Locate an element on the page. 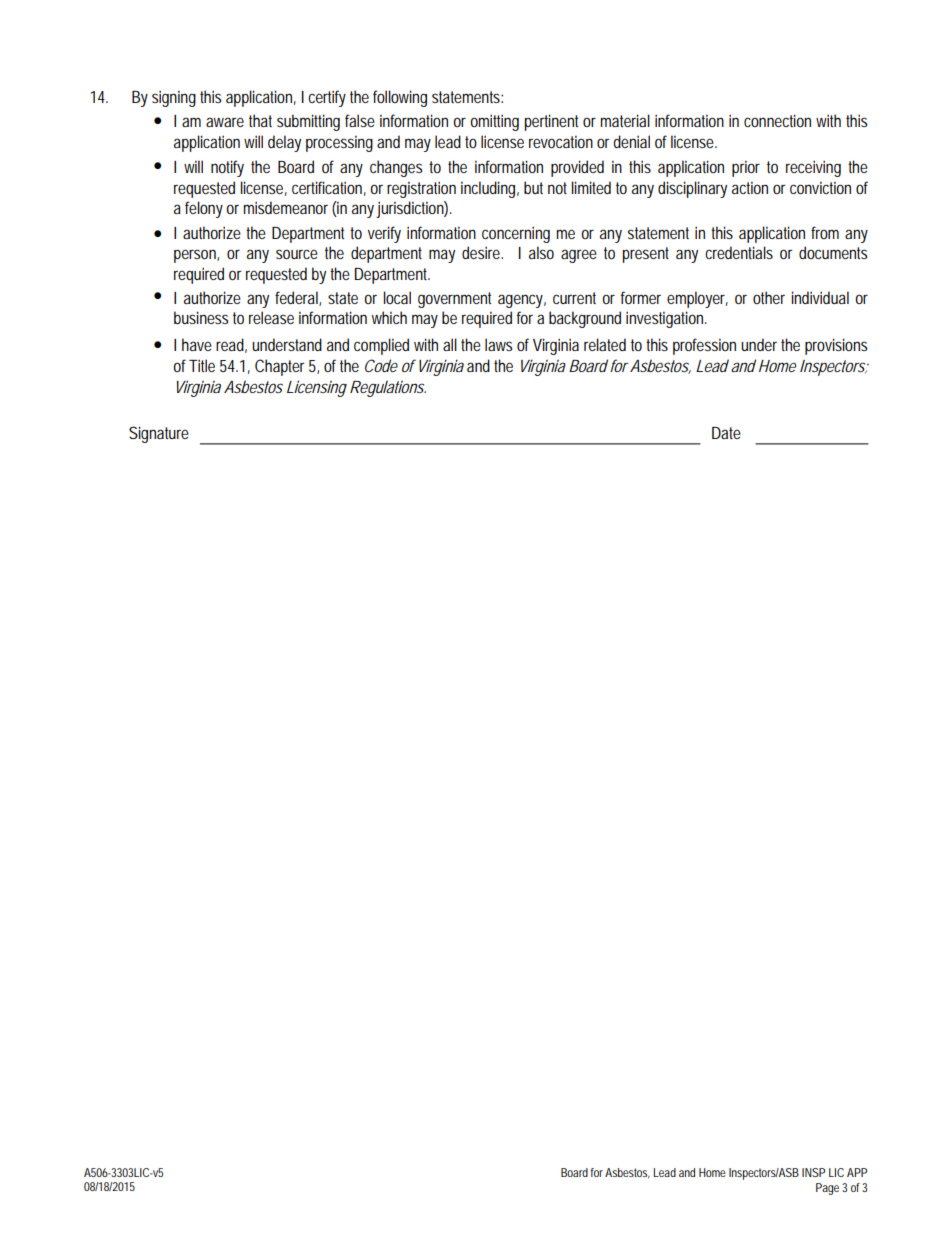 This document has height=1233, width=952. aware is located at coordinates (225, 122).
